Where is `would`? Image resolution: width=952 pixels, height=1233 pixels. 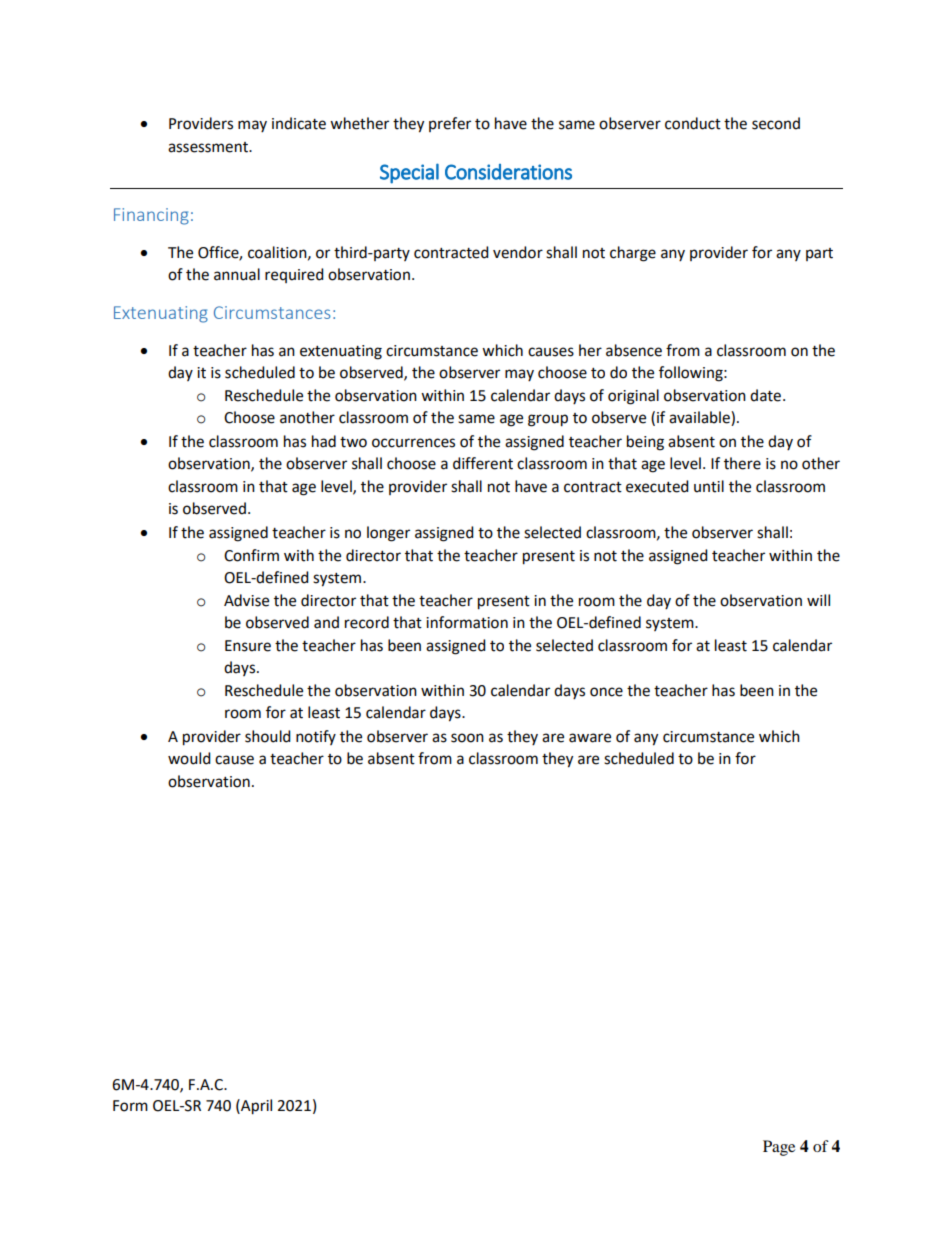
would is located at coordinates (189, 758).
